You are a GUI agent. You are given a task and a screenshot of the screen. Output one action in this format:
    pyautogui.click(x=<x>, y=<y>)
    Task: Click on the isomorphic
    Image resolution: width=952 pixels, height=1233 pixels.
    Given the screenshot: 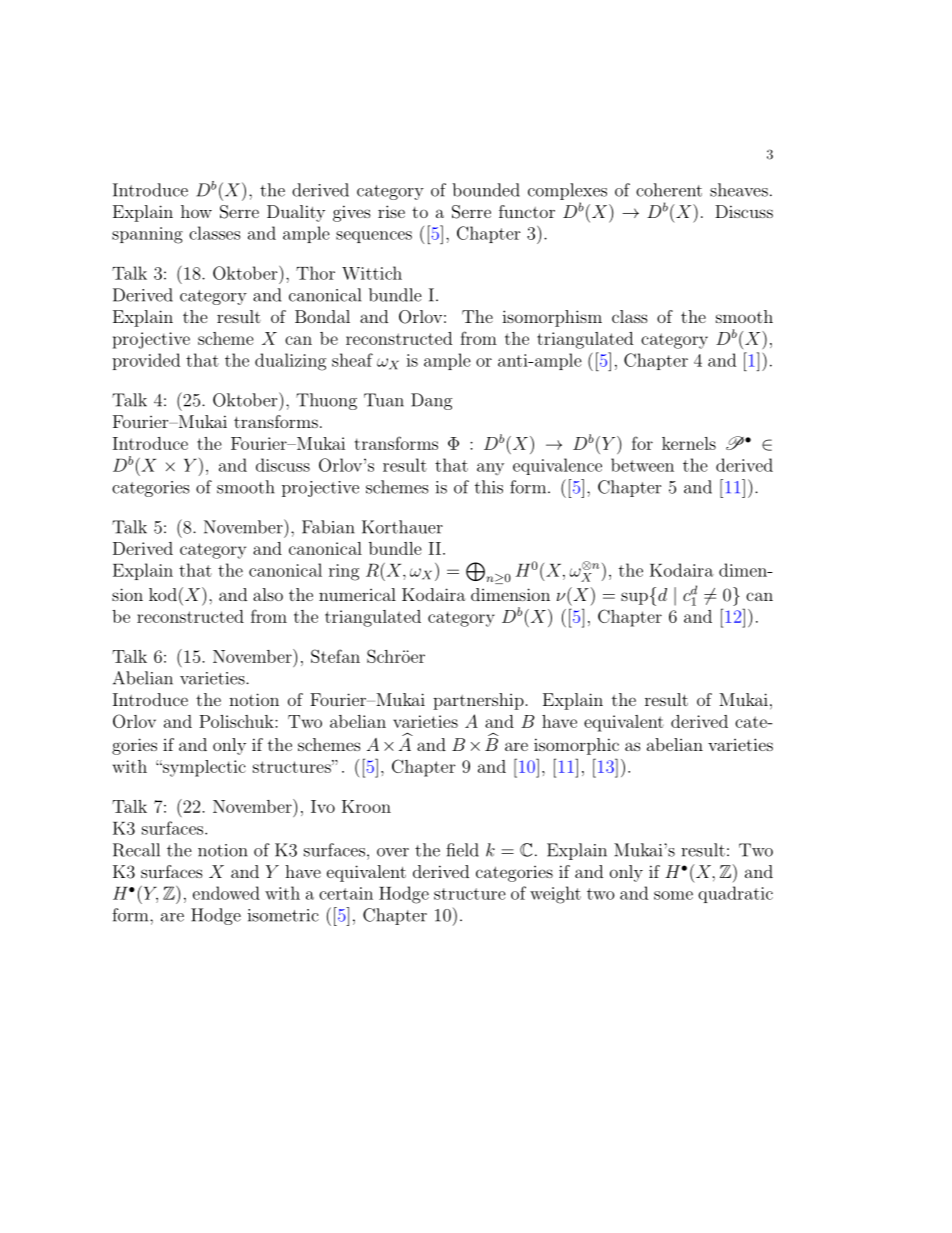 What is the action you would take?
    pyautogui.click(x=576, y=746)
